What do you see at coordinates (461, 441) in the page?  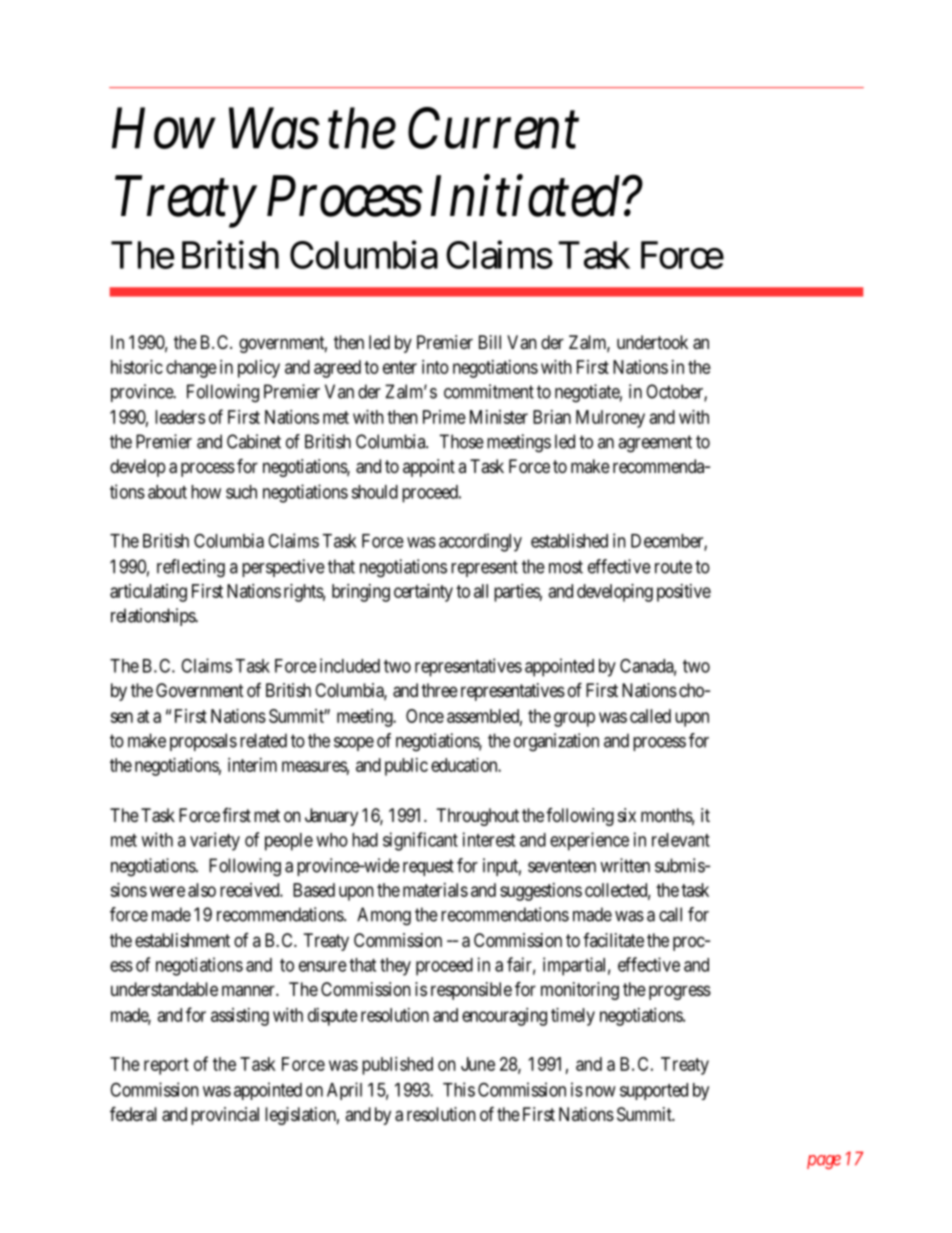 I see `Those` at bounding box center [461, 441].
